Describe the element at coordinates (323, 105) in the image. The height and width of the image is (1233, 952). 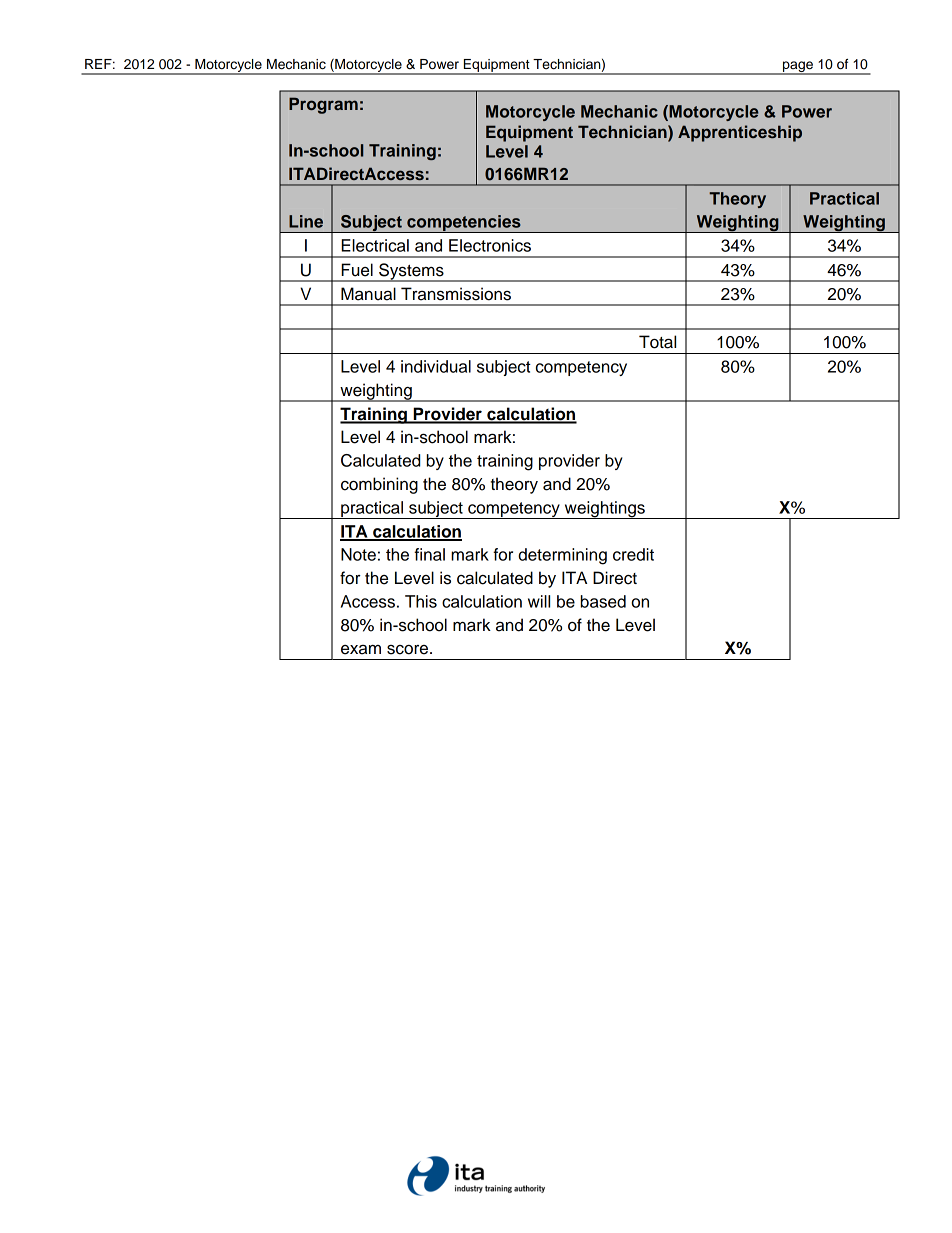
I see `Program` at that location.
